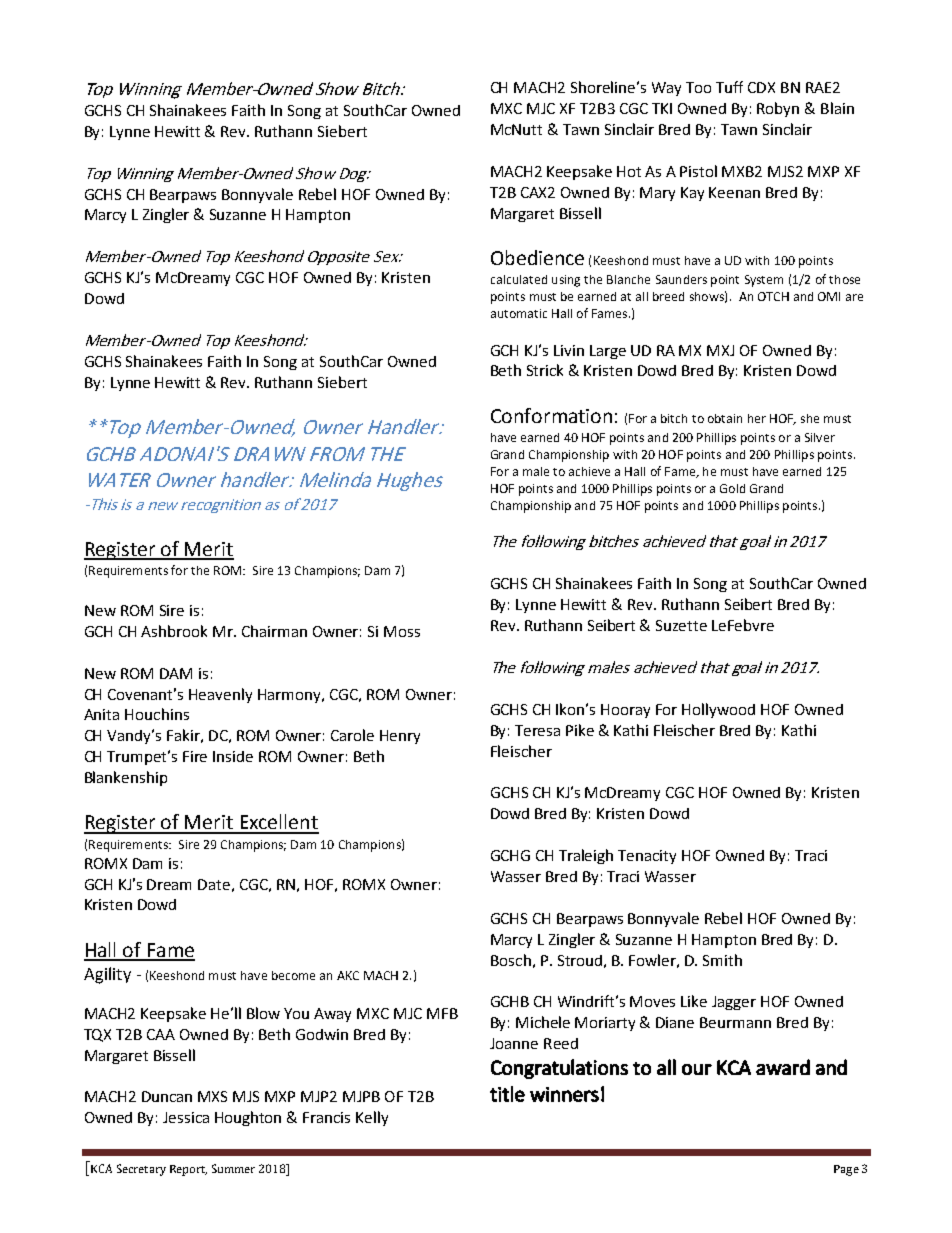 This screenshot has width=952, height=1233. What do you see at coordinates (629, 171) in the screenshot?
I see `Hot` at bounding box center [629, 171].
